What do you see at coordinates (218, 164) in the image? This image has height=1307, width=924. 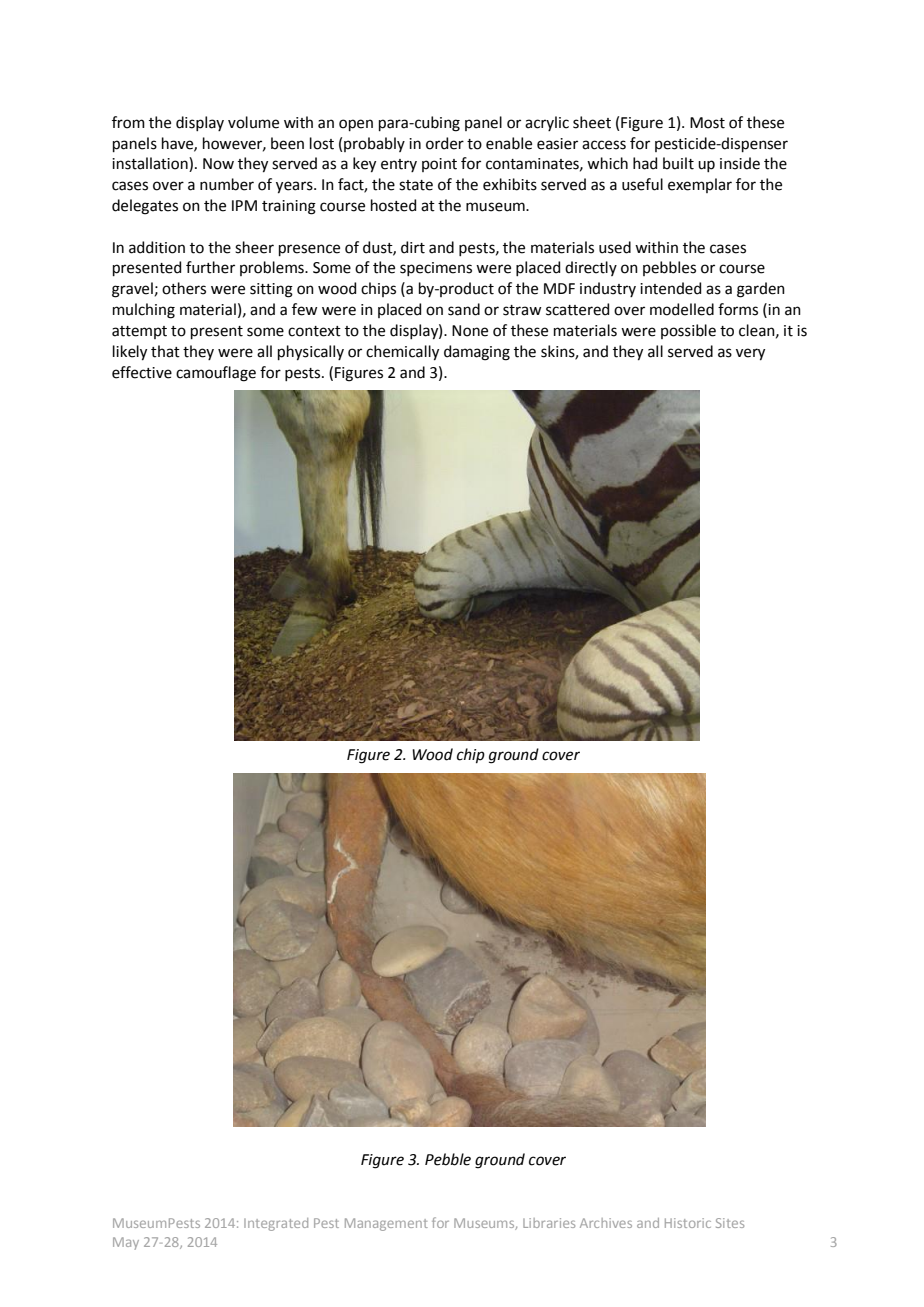 I see `Now` at bounding box center [218, 164].
